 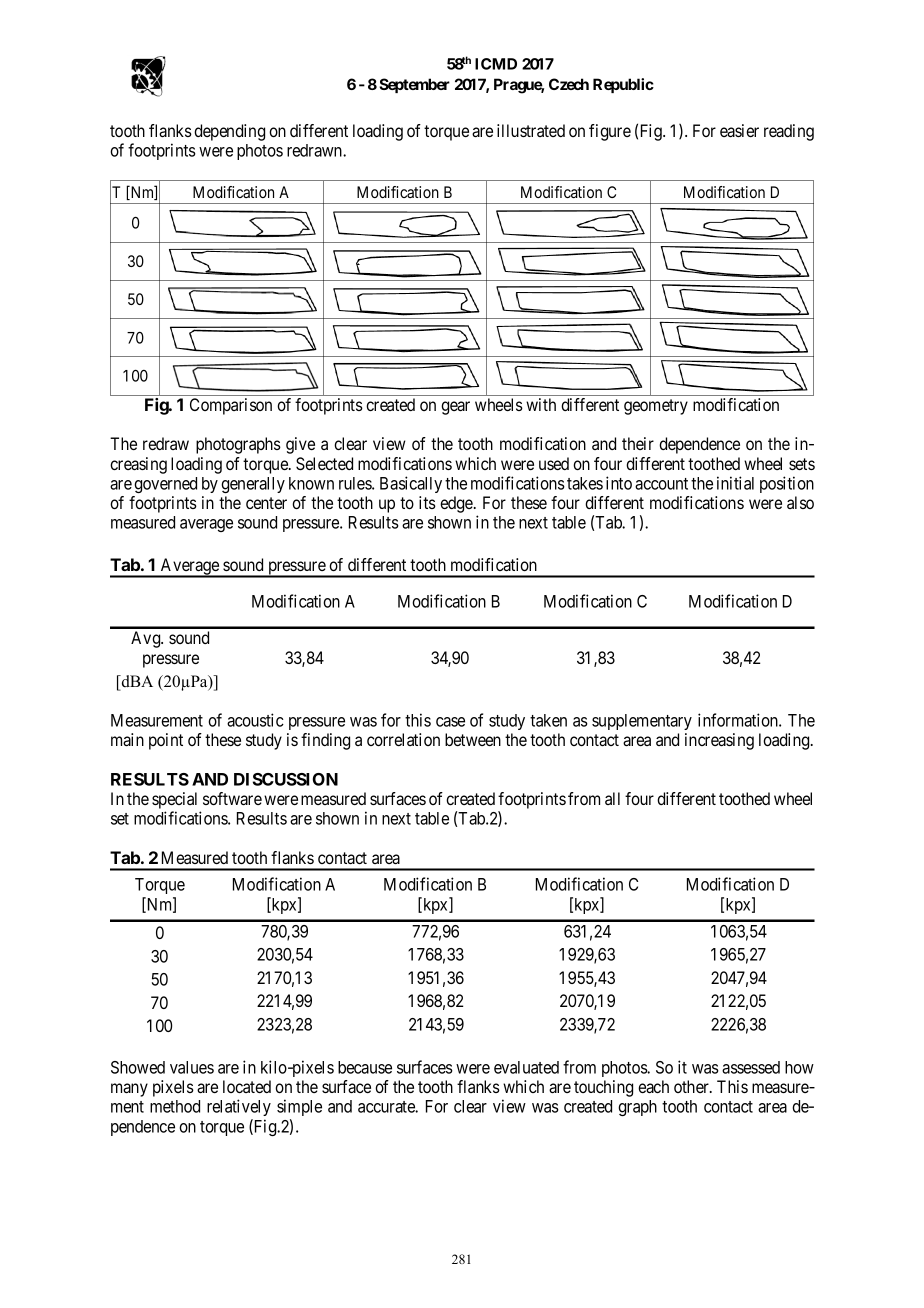 I want to click on values, so click(x=192, y=1067).
